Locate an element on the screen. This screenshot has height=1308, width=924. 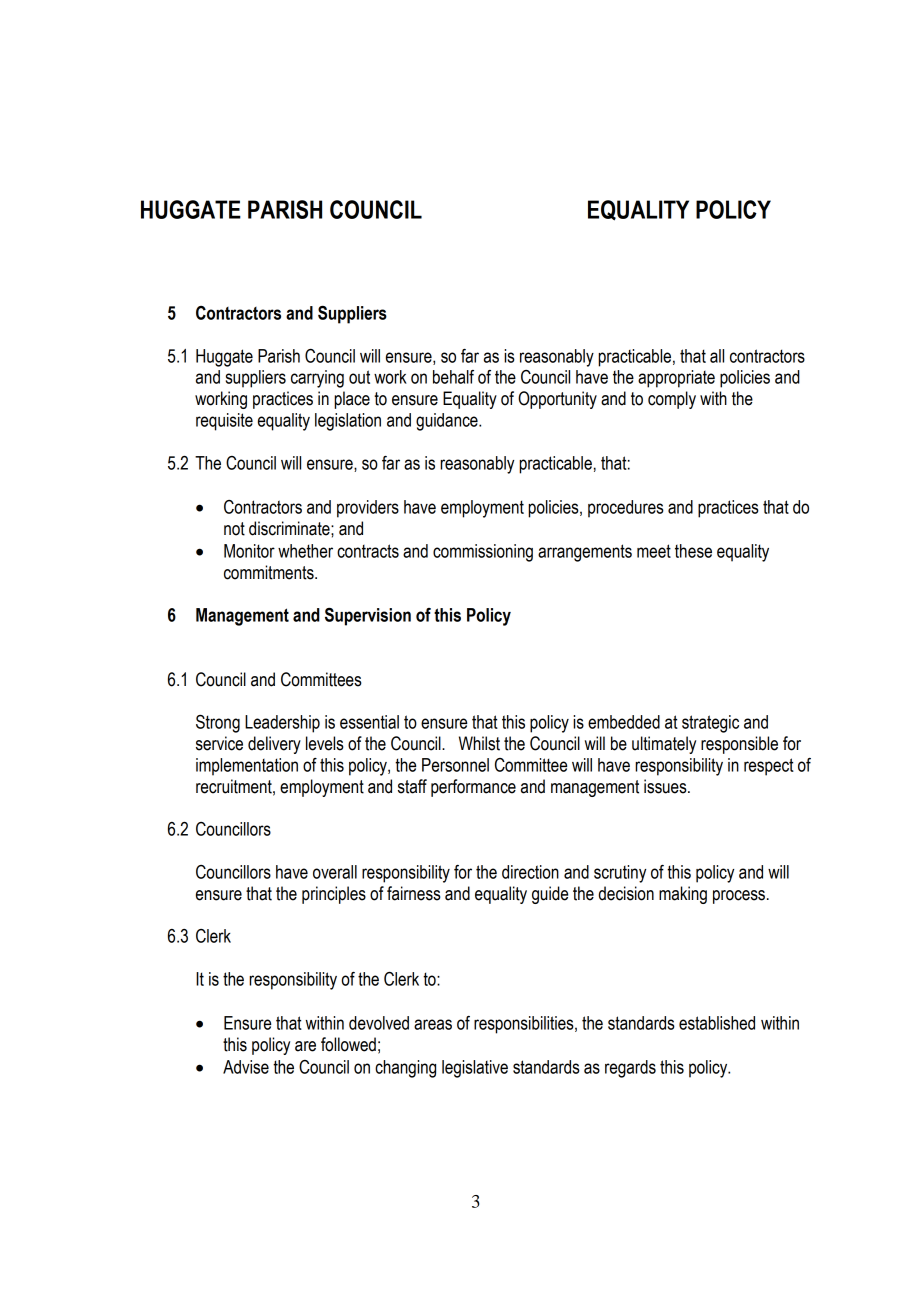
commissioning is located at coordinates (483, 553).
